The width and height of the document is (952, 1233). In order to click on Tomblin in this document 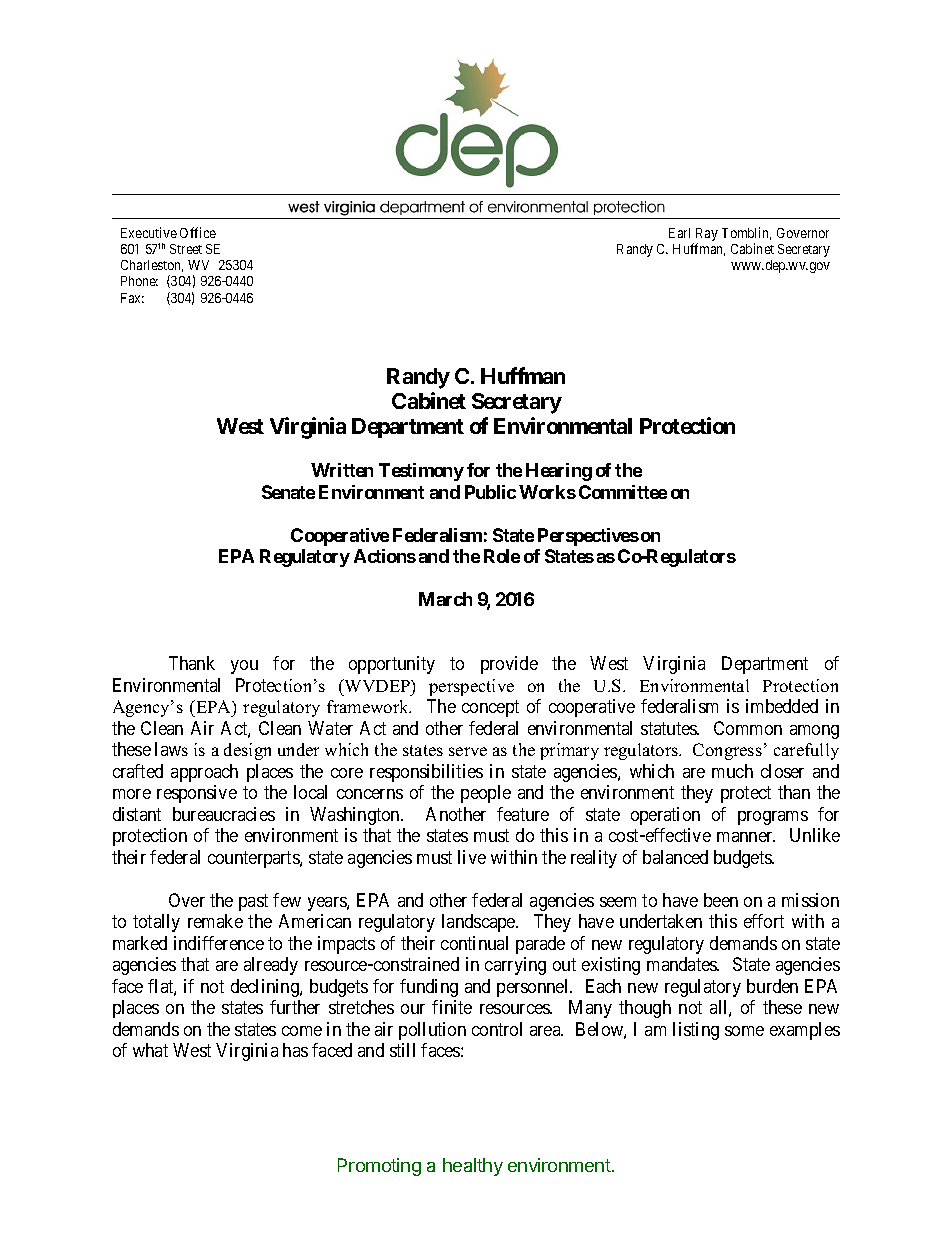, I will do `click(746, 233)`.
